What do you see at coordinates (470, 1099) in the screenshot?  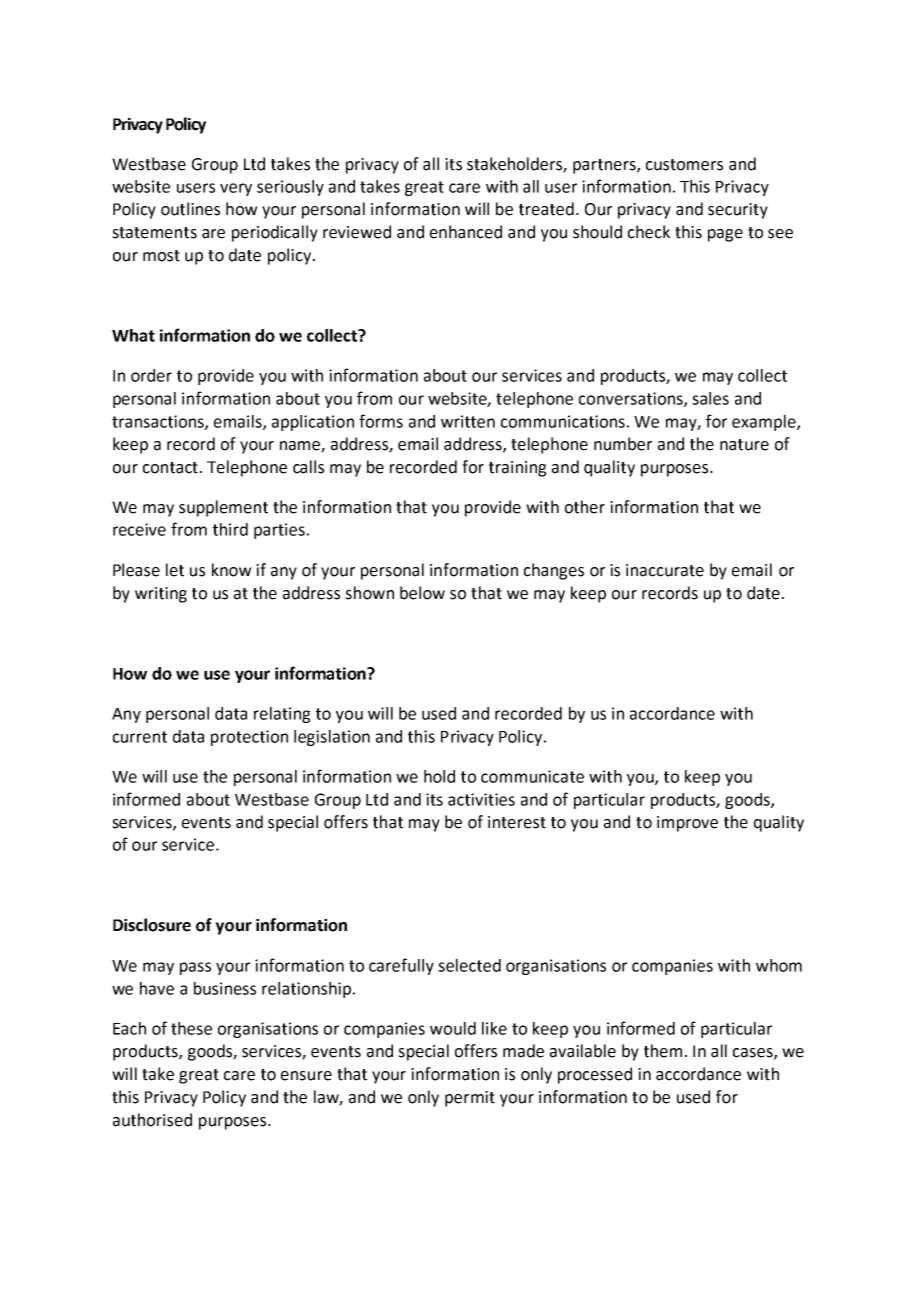 I see `permit` at bounding box center [470, 1099].
